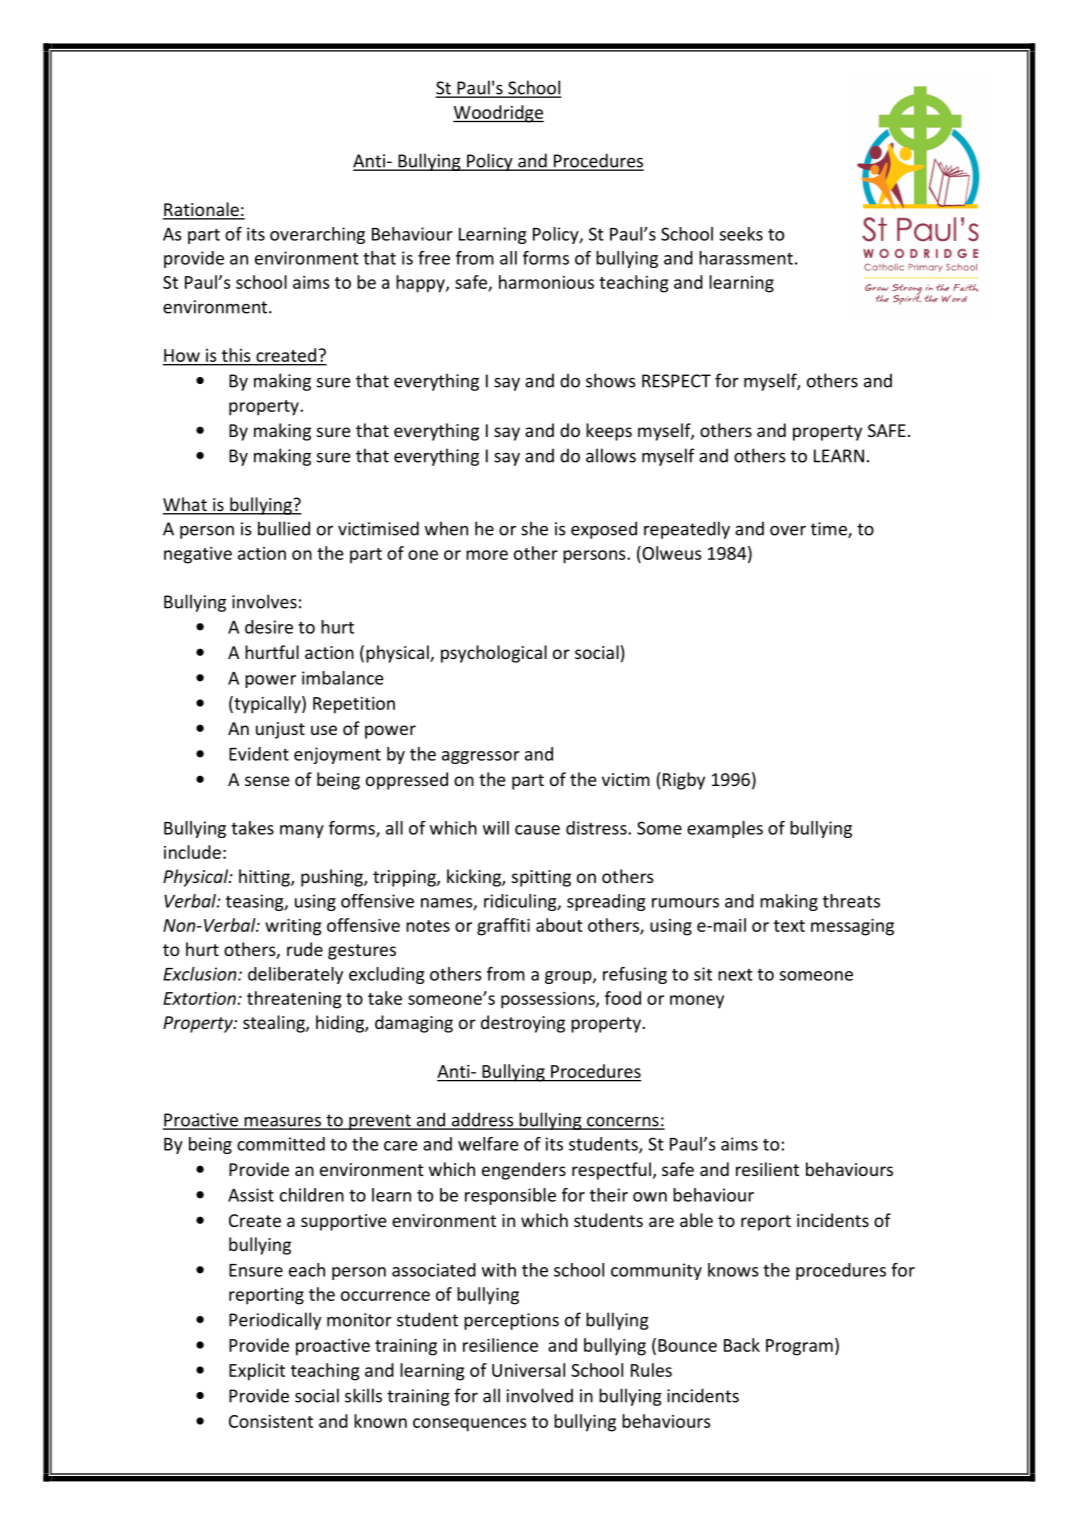 The width and height of the screenshot is (1078, 1525). I want to click on harmonious, so click(546, 282).
